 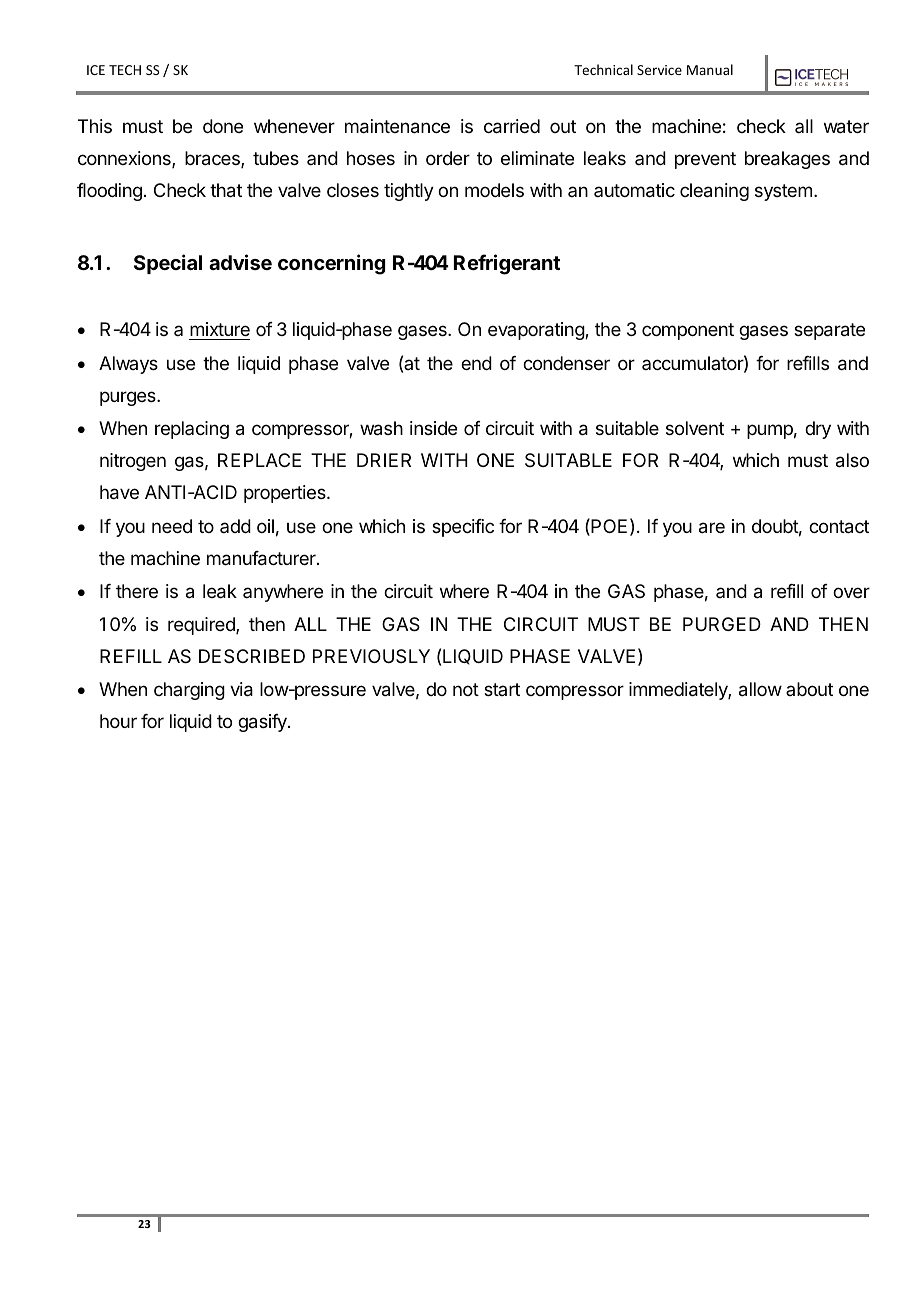 What do you see at coordinates (512, 126) in the screenshot?
I see `carried` at bounding box center [512, 126].
